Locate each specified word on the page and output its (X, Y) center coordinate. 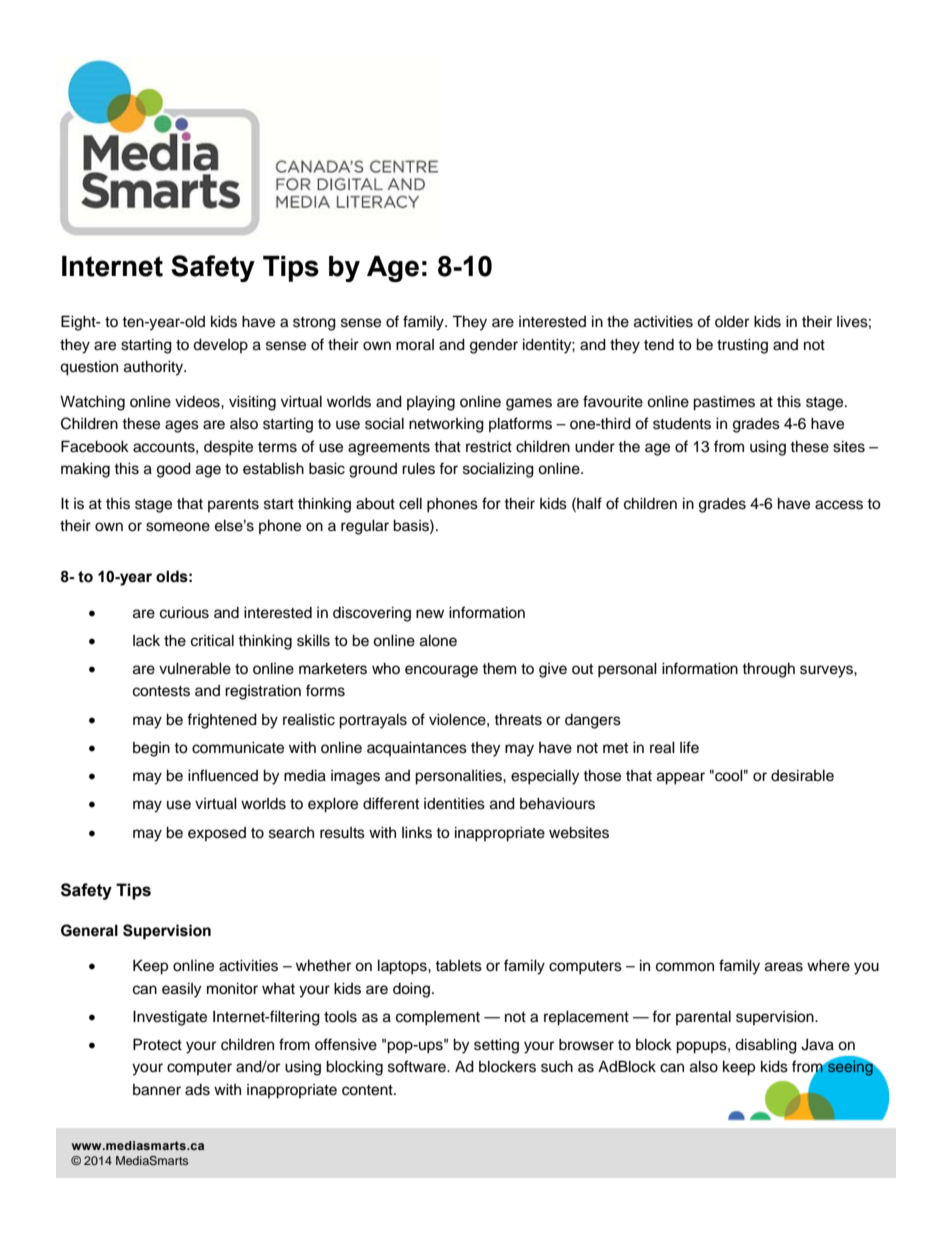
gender (494, 346)
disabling (766, 1046)
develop (220, 345)
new (430, 614)
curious (184, 612)
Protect (157, 1044)
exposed (217, 834)
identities (454, 803)
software (418, 1066)
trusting (742, 346)
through (768, 670)
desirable (802, 775)
